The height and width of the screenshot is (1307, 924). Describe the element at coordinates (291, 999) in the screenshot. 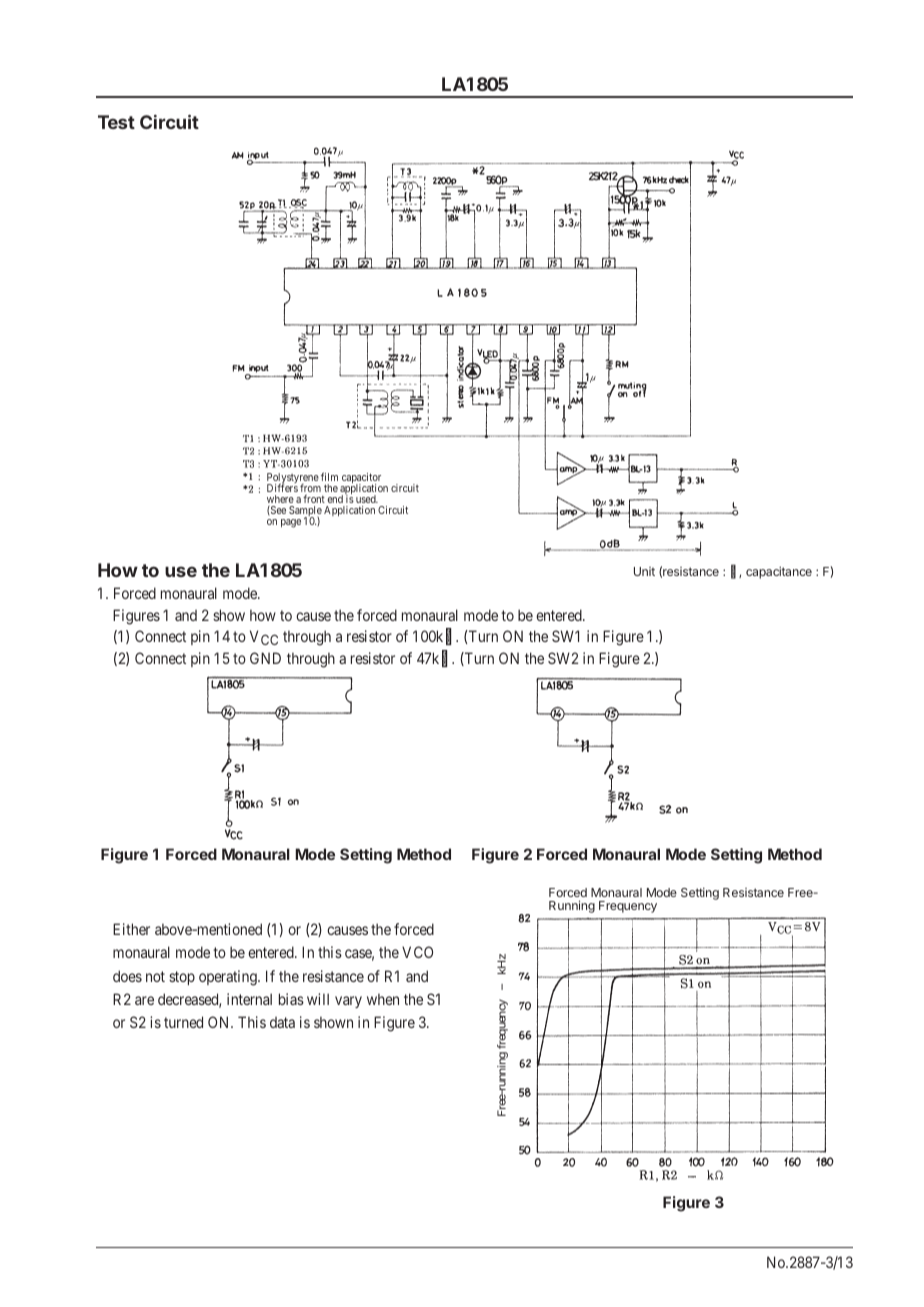

I see `bias` at that location.
